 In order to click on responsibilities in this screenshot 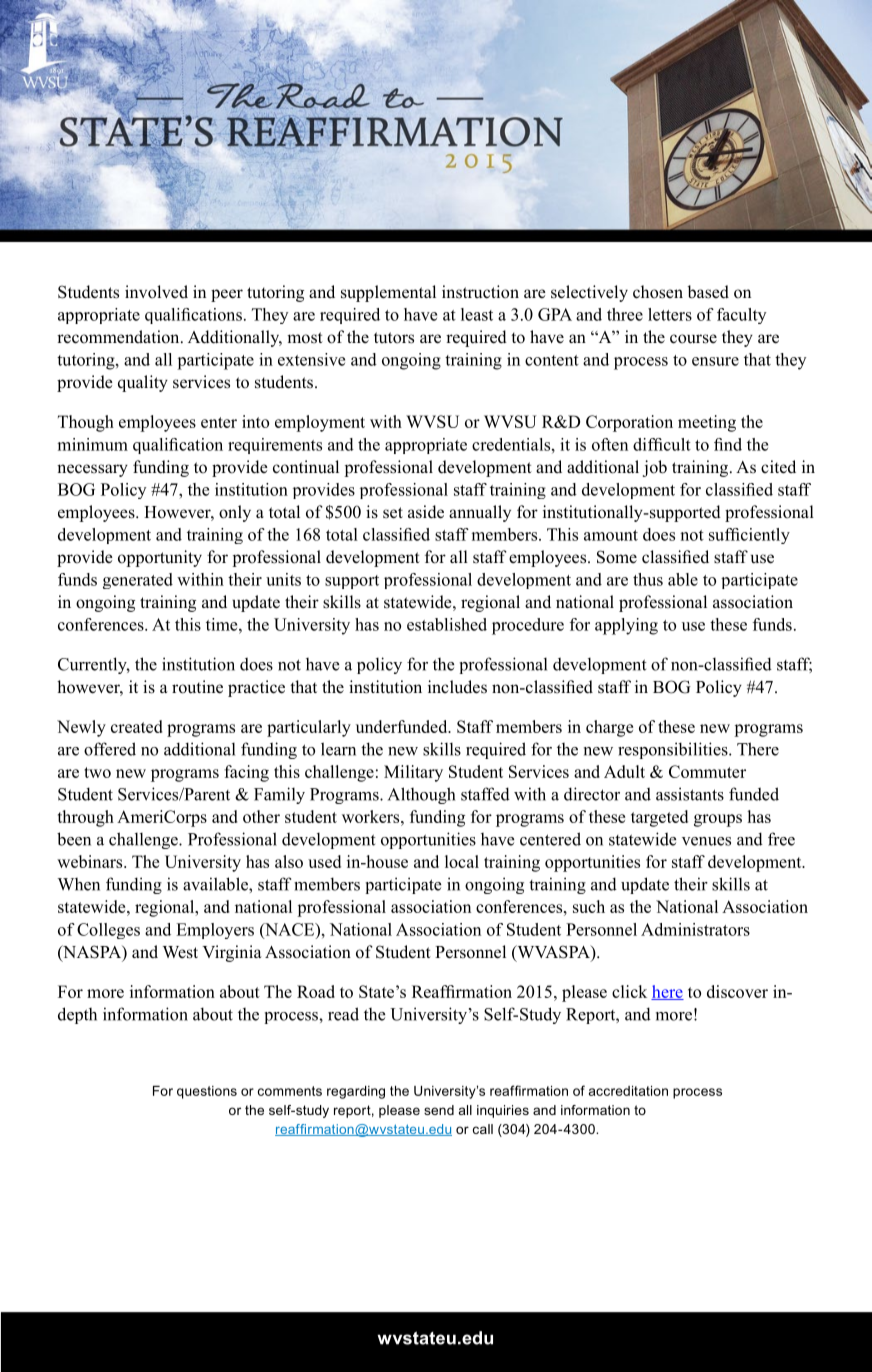, I will do `click(674, 750)`.
